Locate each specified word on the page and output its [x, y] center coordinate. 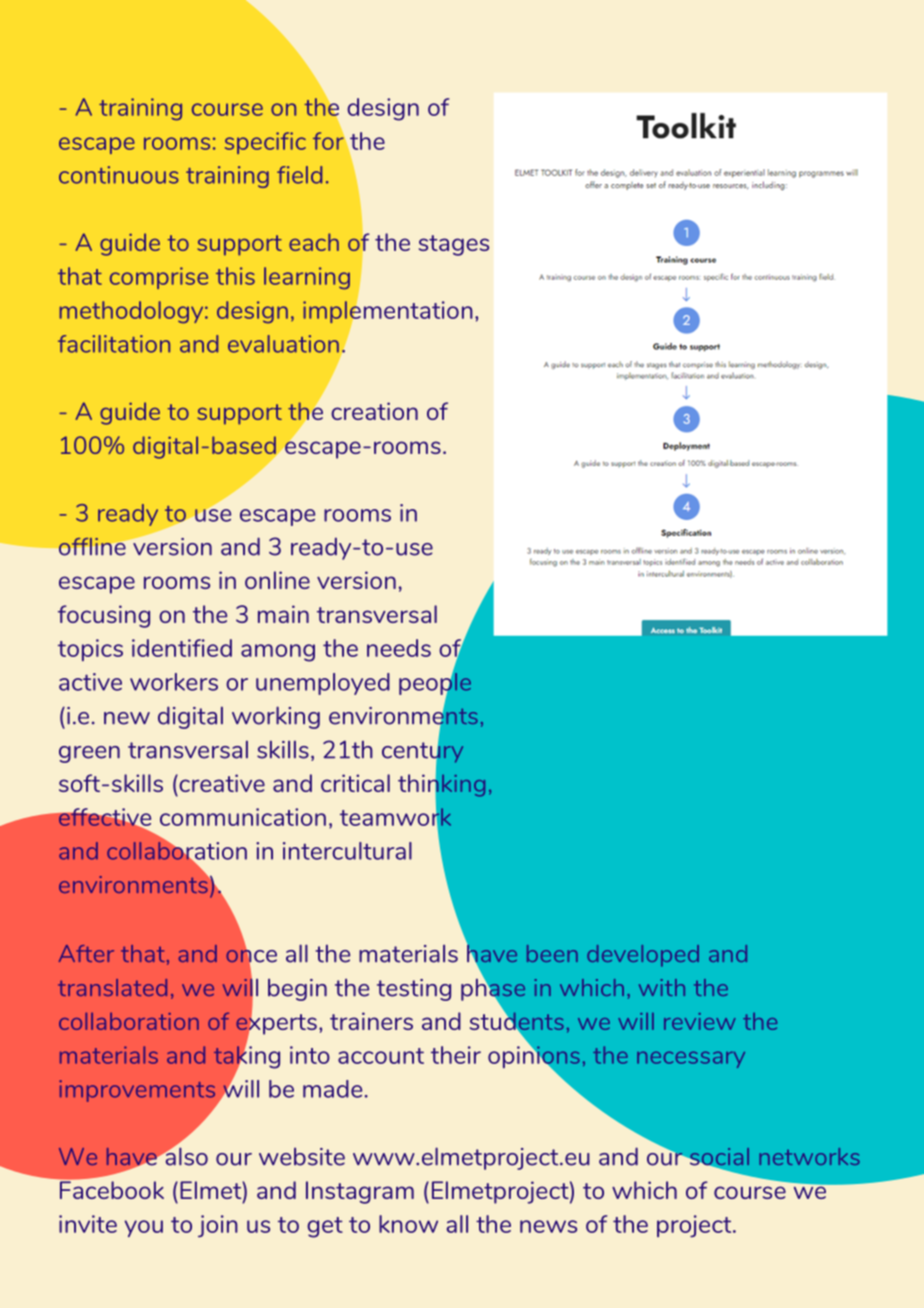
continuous [119, 175]
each [314, 242]
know [408, 1224]
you [143, 1228]
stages [454, 245]
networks [809, 1156]
